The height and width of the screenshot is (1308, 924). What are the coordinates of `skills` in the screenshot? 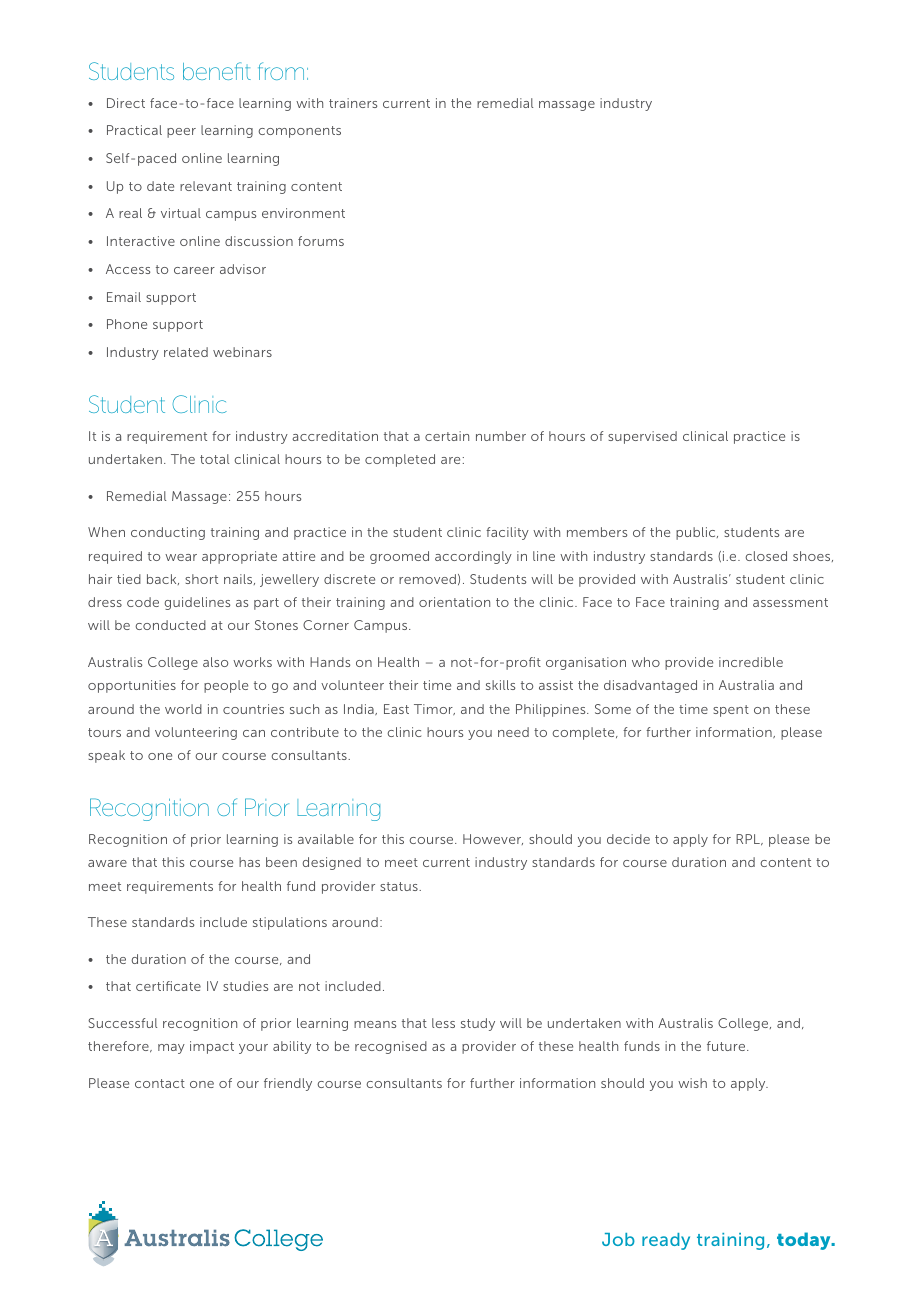 It's located at (500, 685).
